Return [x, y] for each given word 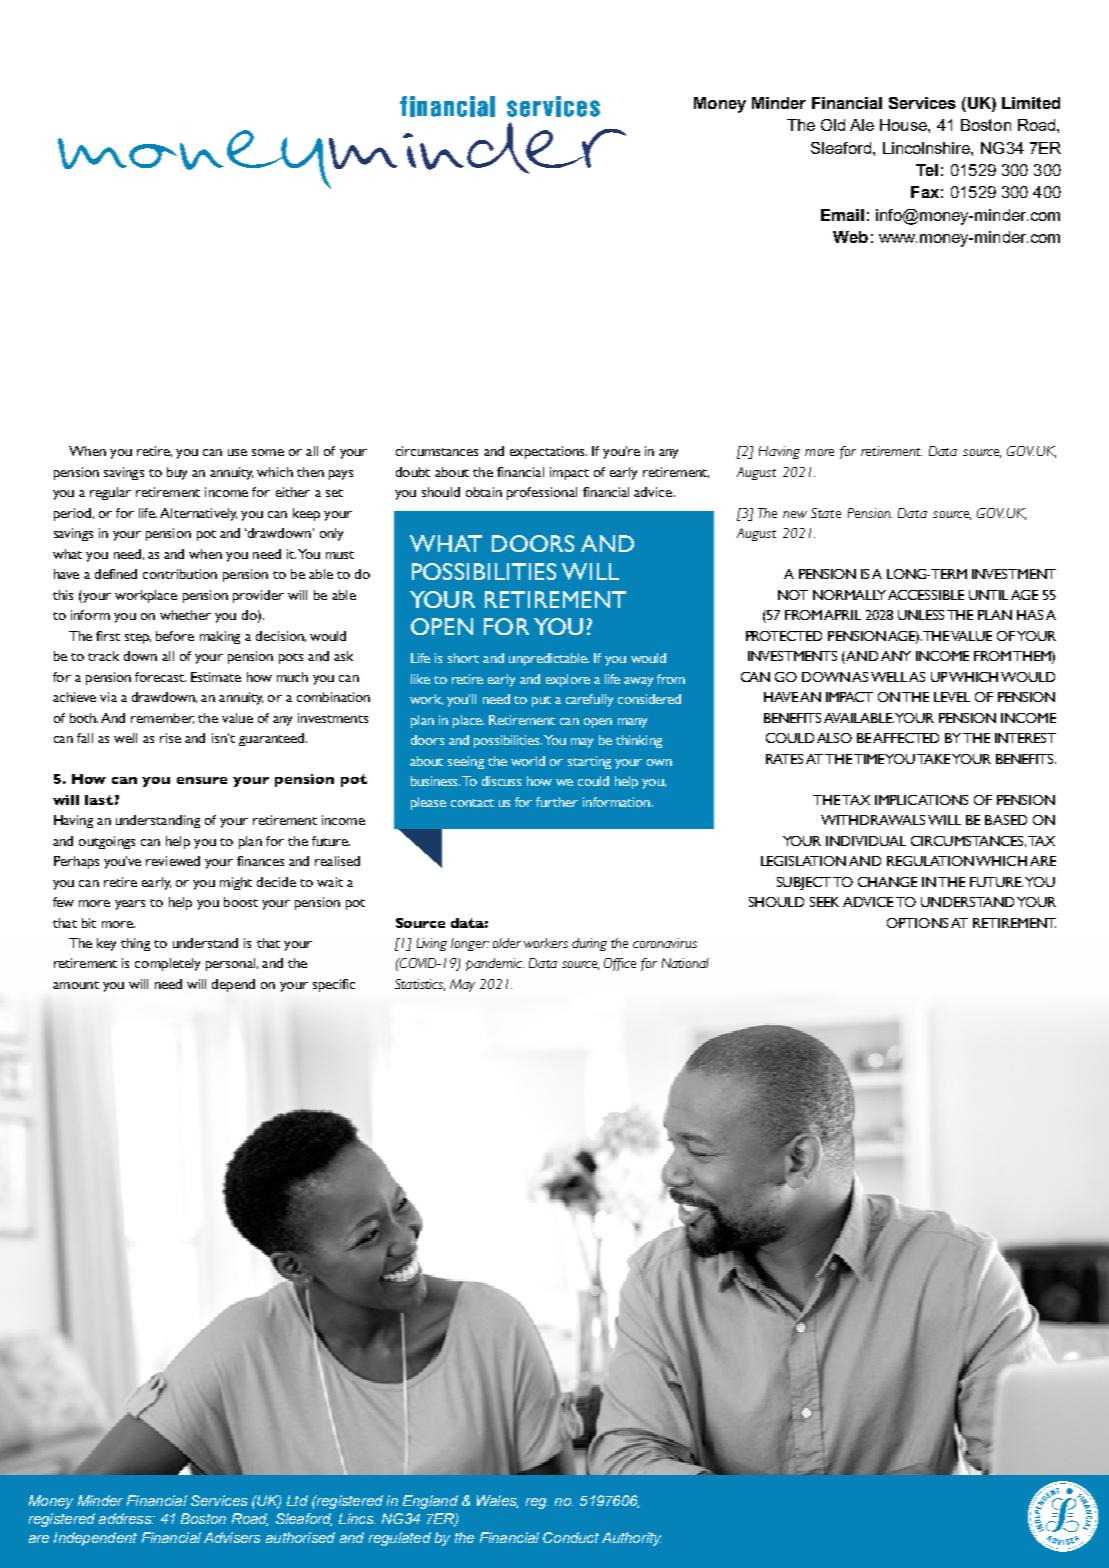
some [268, 452]
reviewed [173, 861]
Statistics [420, 985]
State [826, 513]
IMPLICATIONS [921, 800]
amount [76, 985]
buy [177, 473]
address [126, 1518]
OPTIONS [917, 923]
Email [842, 215]
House [904, 125]
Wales [497, 1501]
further [557, 802]
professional [542, 493]
